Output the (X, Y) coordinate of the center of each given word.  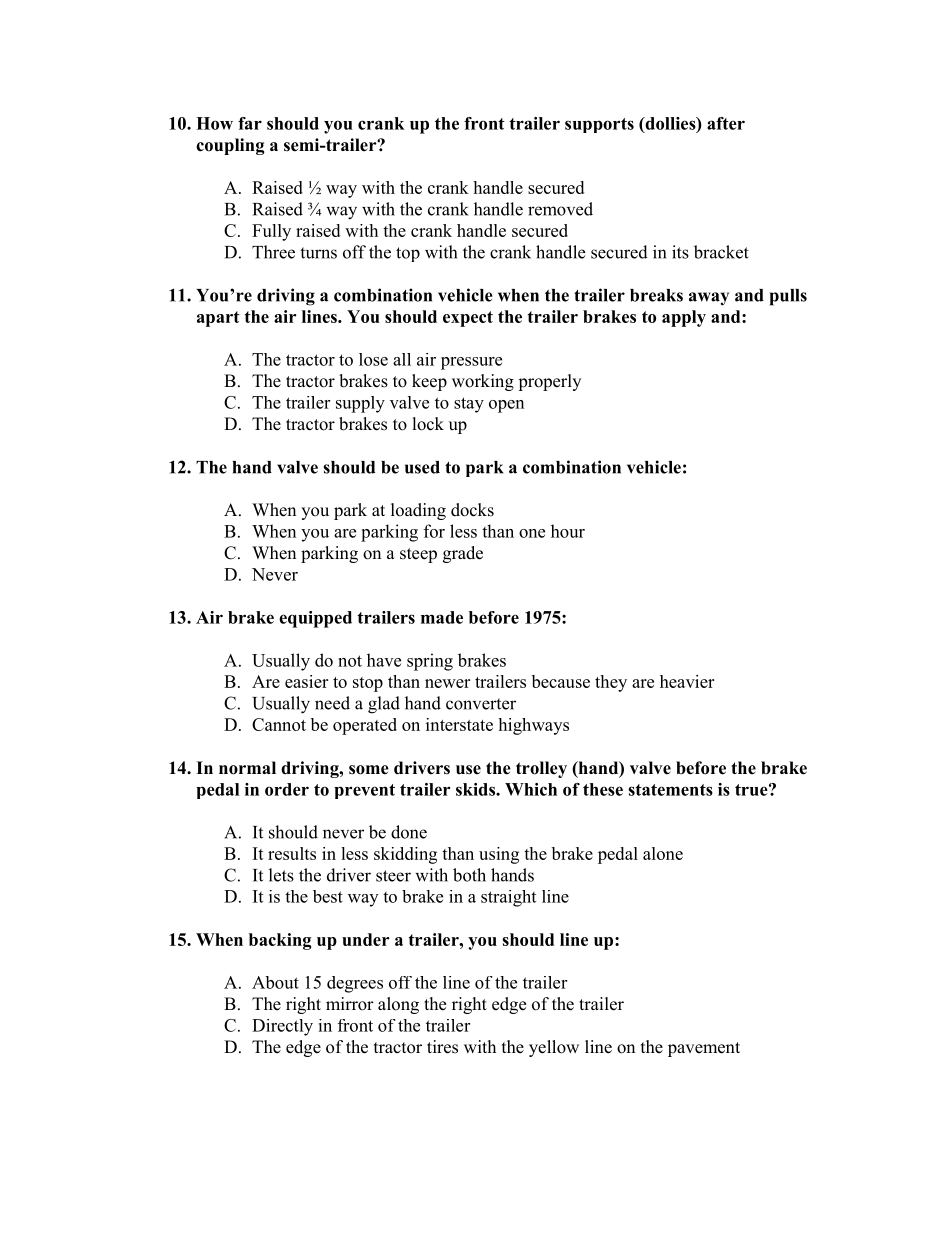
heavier (687, 681)
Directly (282, 1027)
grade (463, 554)
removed (560, 209)
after (726, 123)
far (250, 123)
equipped (315, 619)
